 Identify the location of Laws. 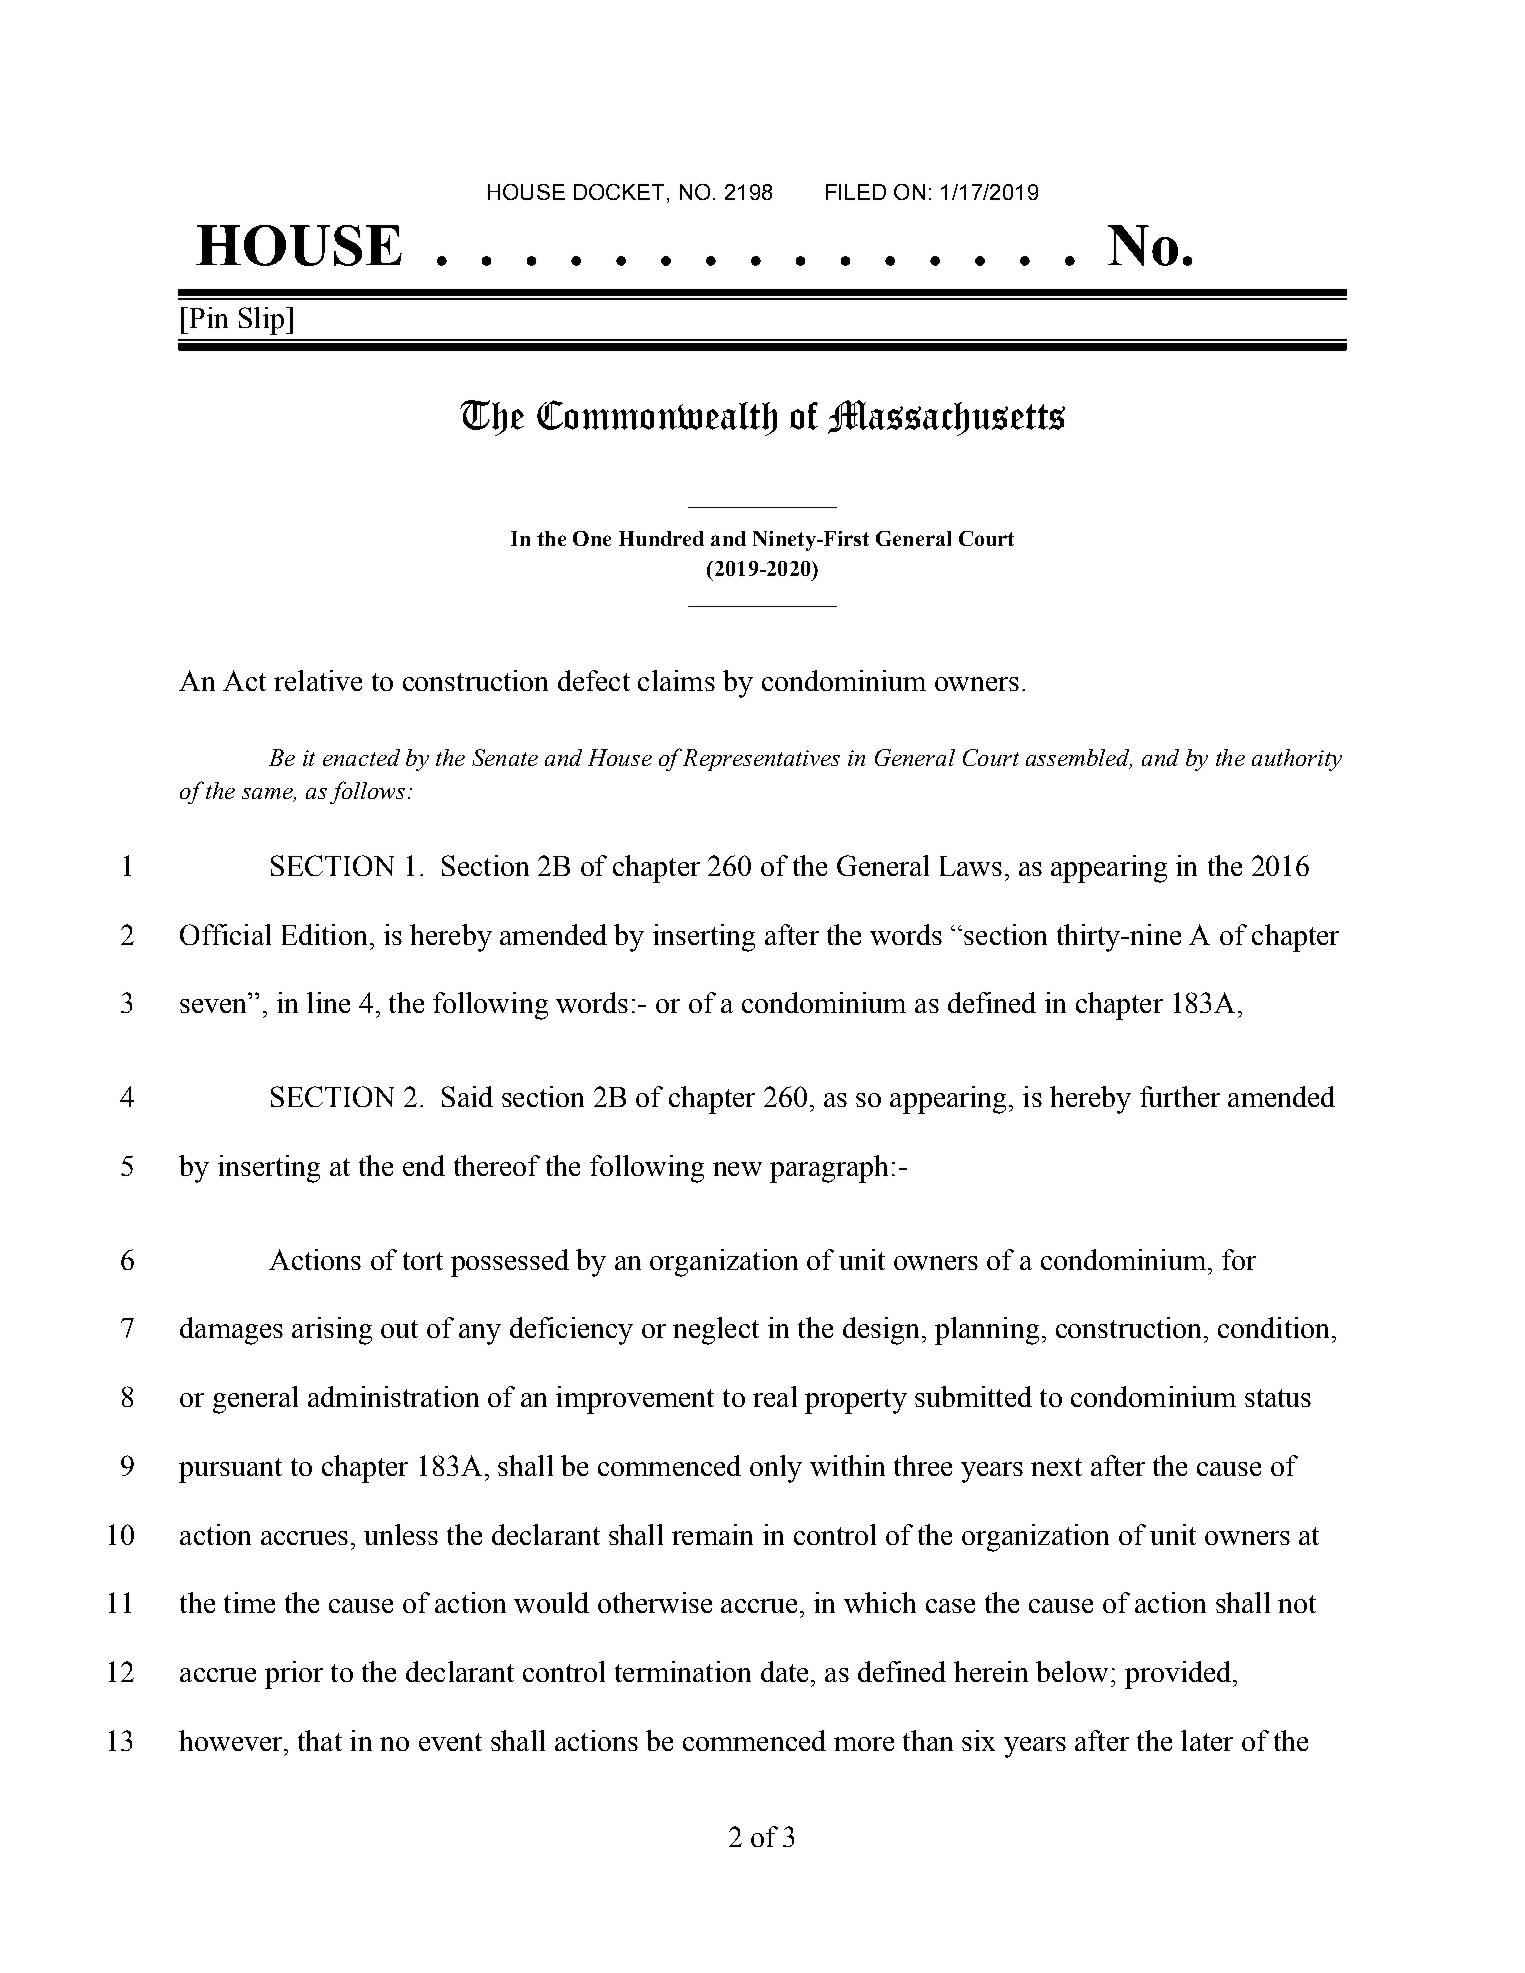
(971, 866).
